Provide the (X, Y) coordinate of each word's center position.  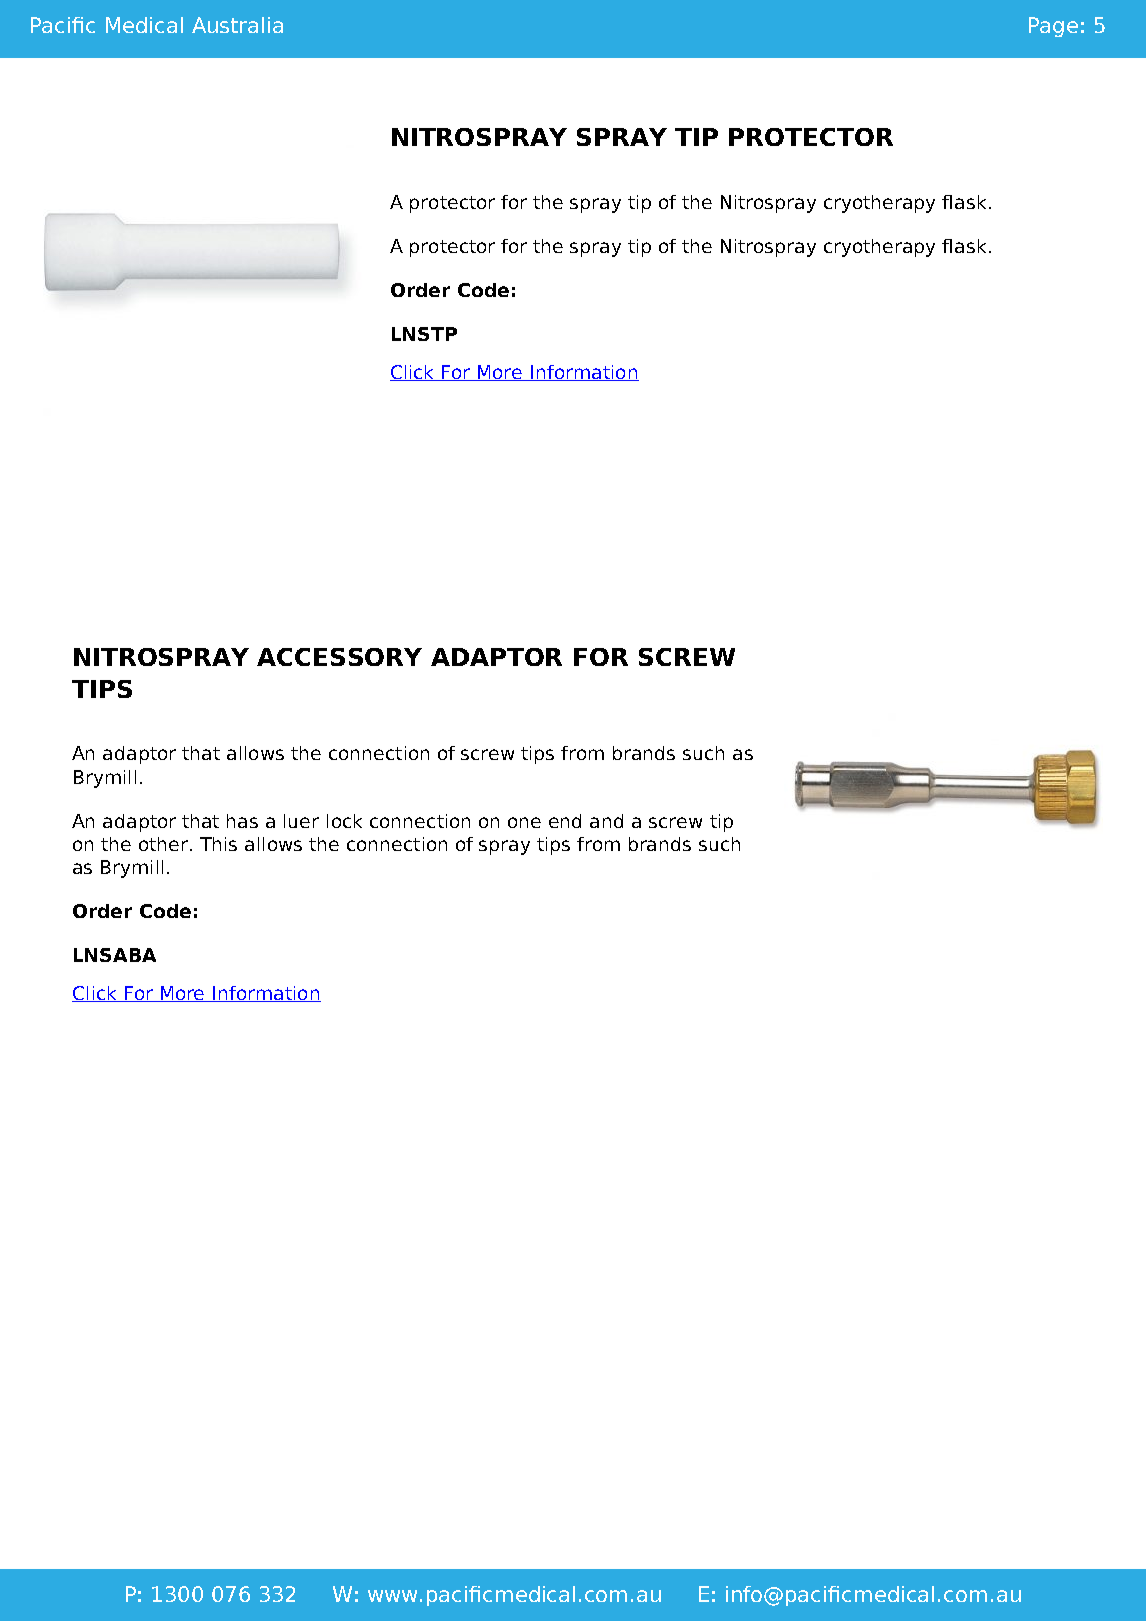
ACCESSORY (339, 657)
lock (344, 821)
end (565, 821)
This (218, 844)
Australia (237, 25)
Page (1053, 27)
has (242, 821)
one (524, 822)
